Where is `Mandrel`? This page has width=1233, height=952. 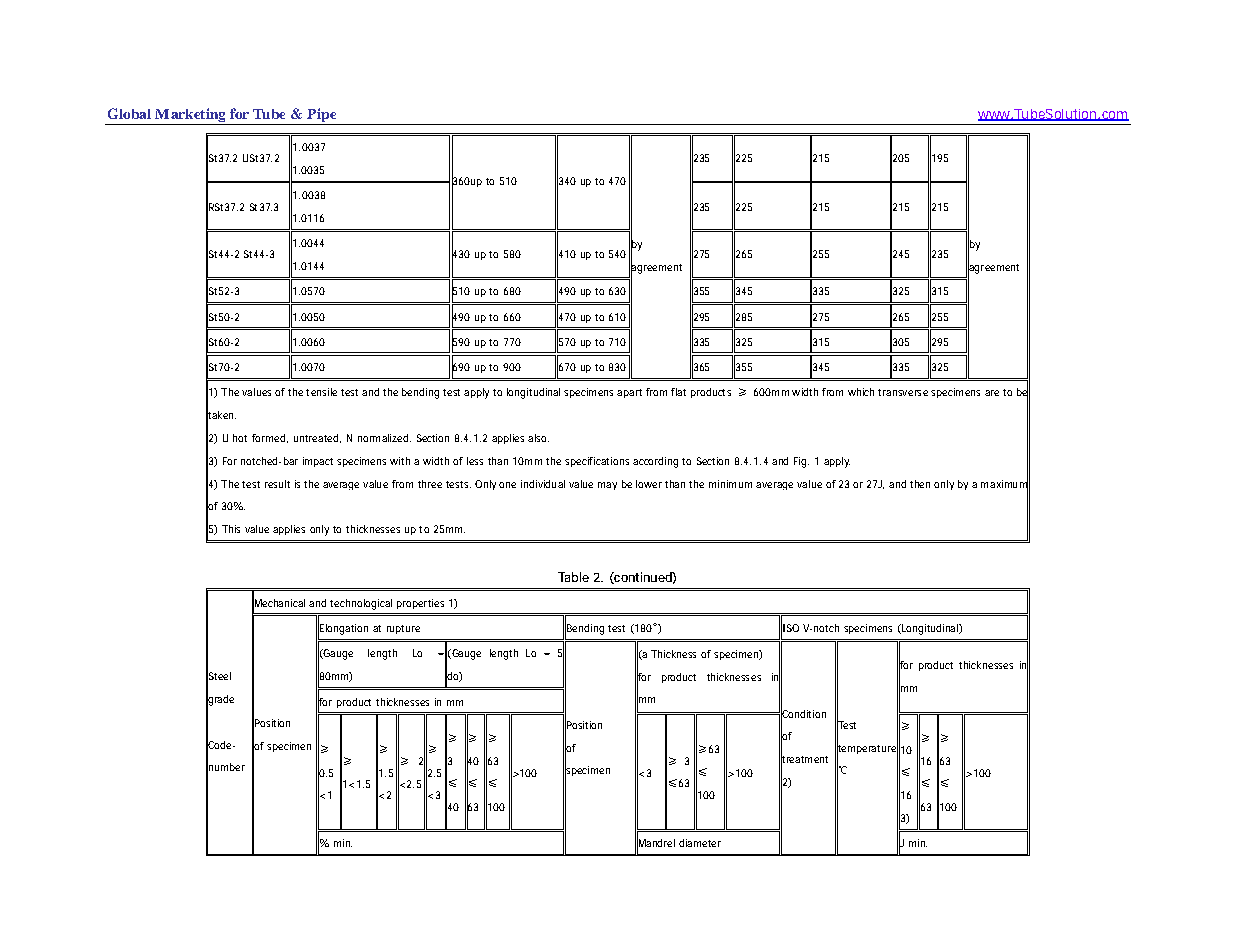 Mandrel is located at coordinates (656, 843).
